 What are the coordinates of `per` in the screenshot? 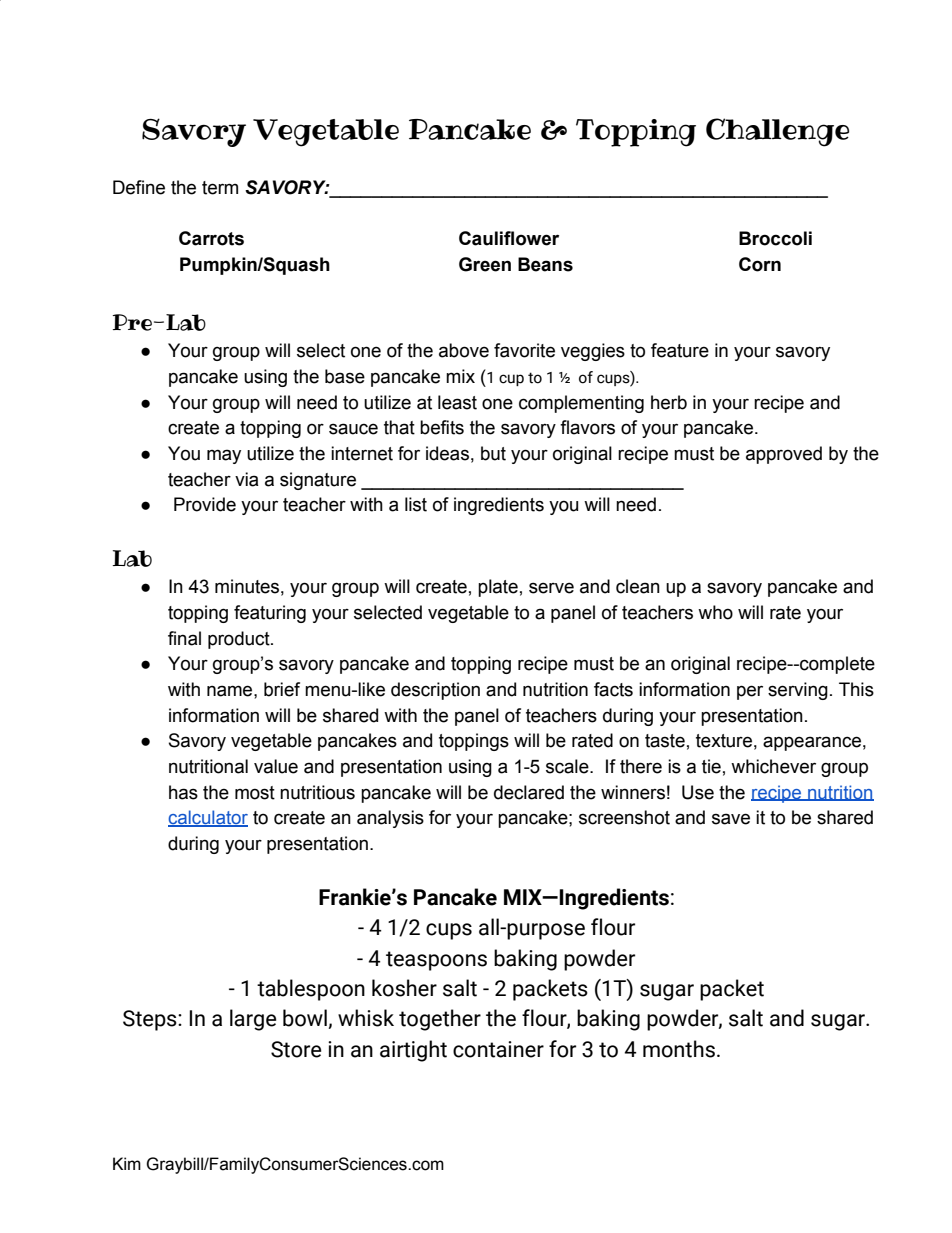 It's located at (750, 692).
